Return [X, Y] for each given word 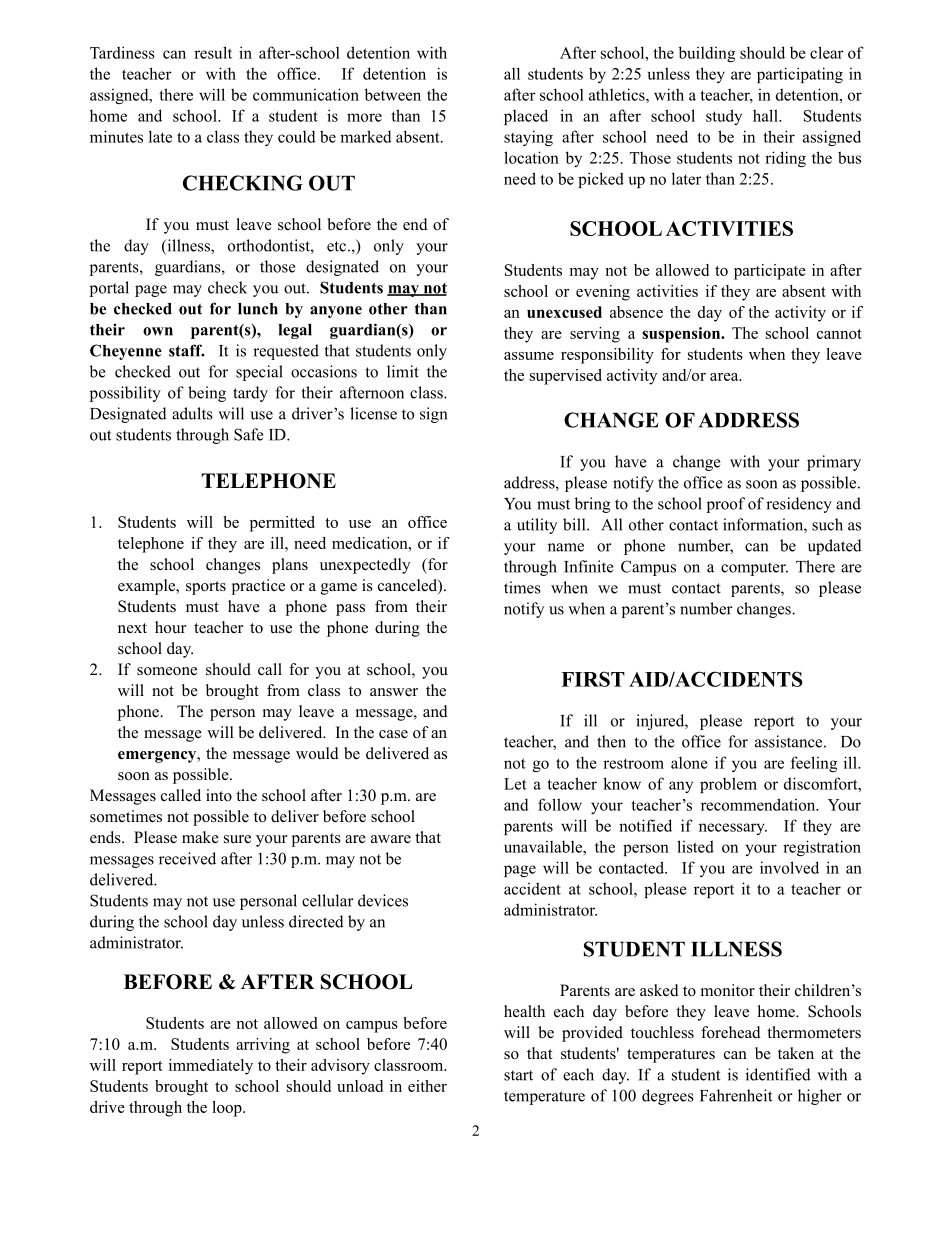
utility [537, 526]
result [213, 52]
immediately [211, 1067]
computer [754, 569]
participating [800, 75]
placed [526, 117]
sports [206, 588]
